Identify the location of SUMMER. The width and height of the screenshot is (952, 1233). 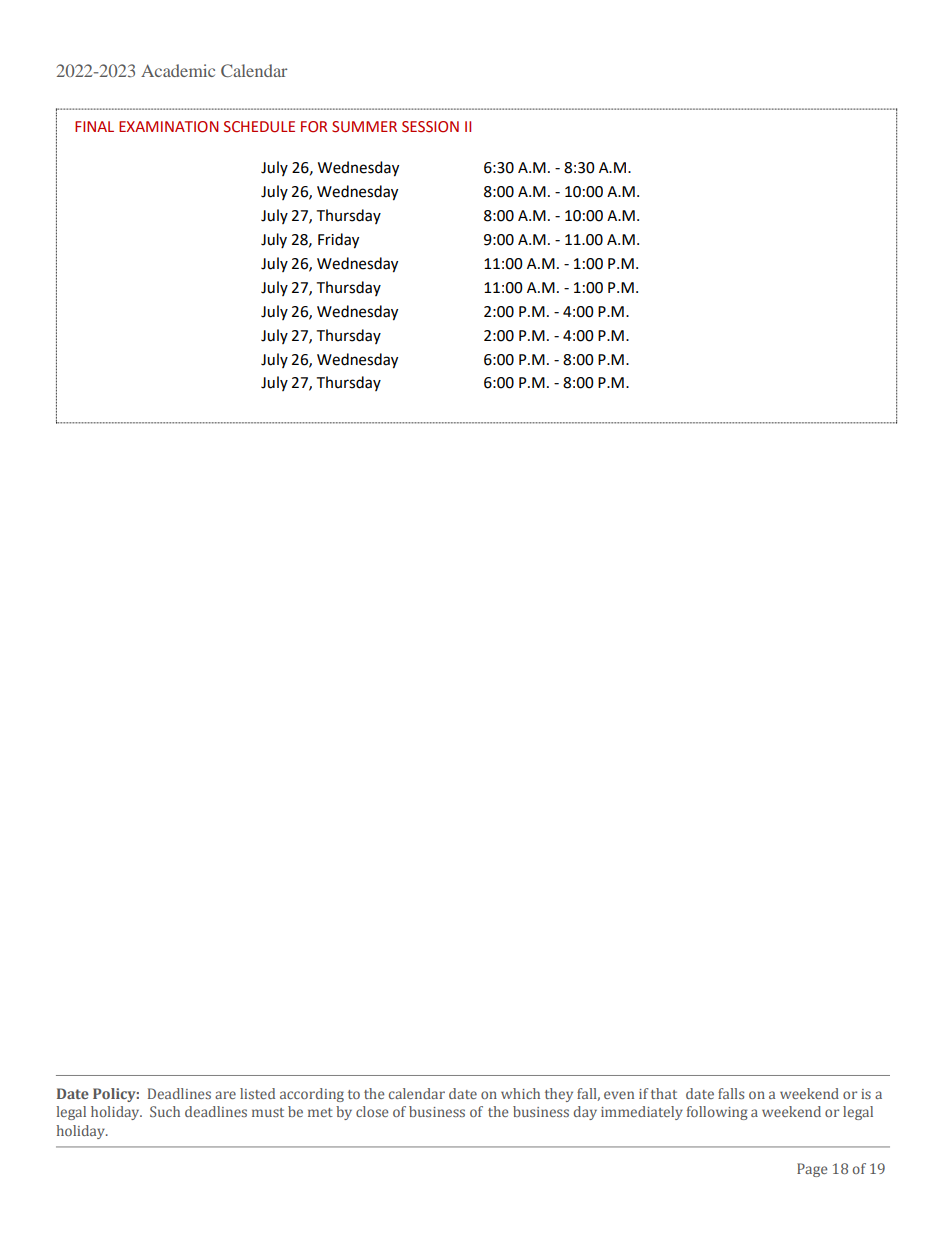
(364, 127).
